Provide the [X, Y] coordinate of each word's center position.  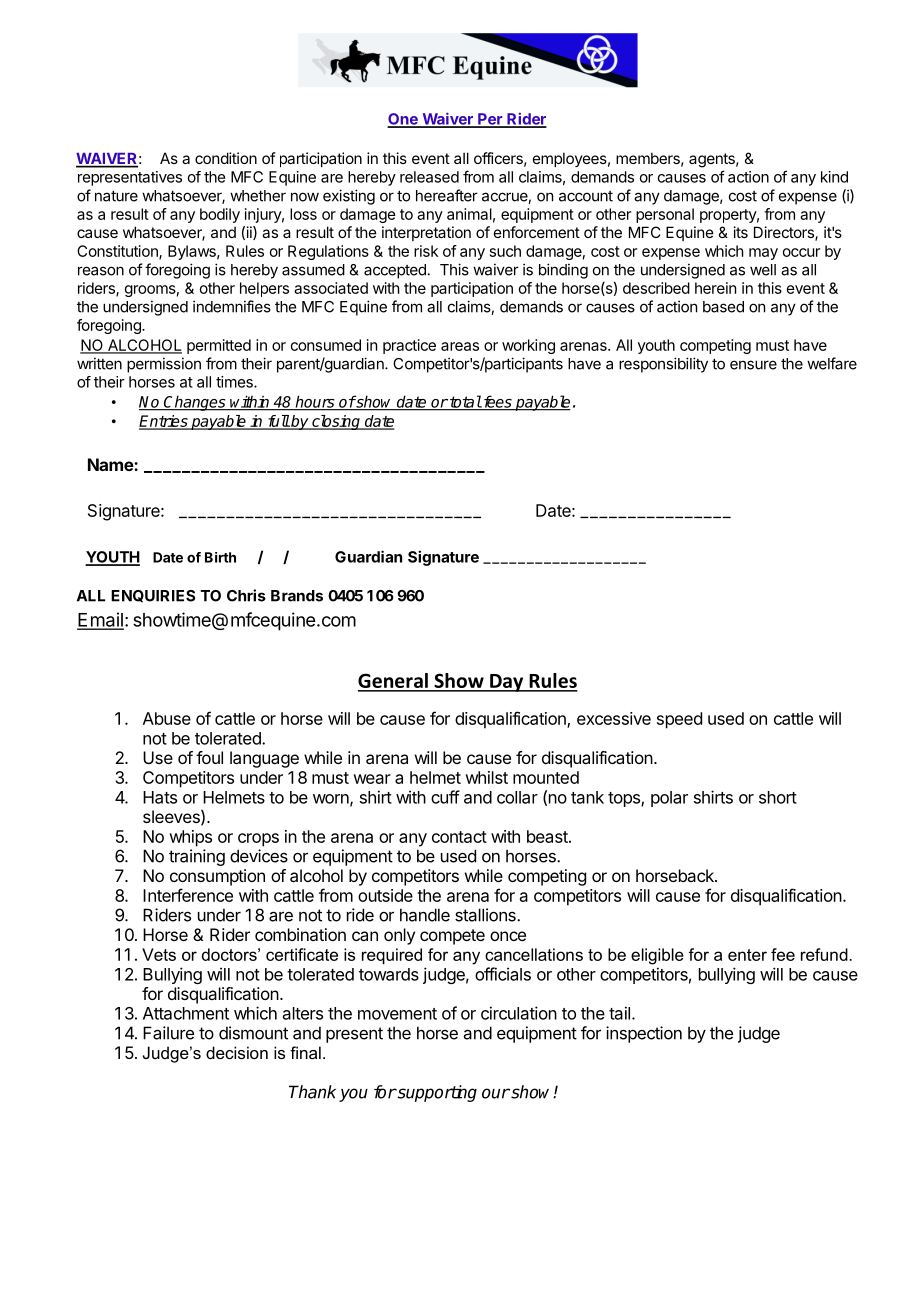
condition [226, 158]
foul [209, 757]
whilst [486, 777]
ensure [753, 365]
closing [336, 422]
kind [834, 177]
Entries [164, 422]
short [778, 797]
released [429, 177]
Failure [168, 1033]
